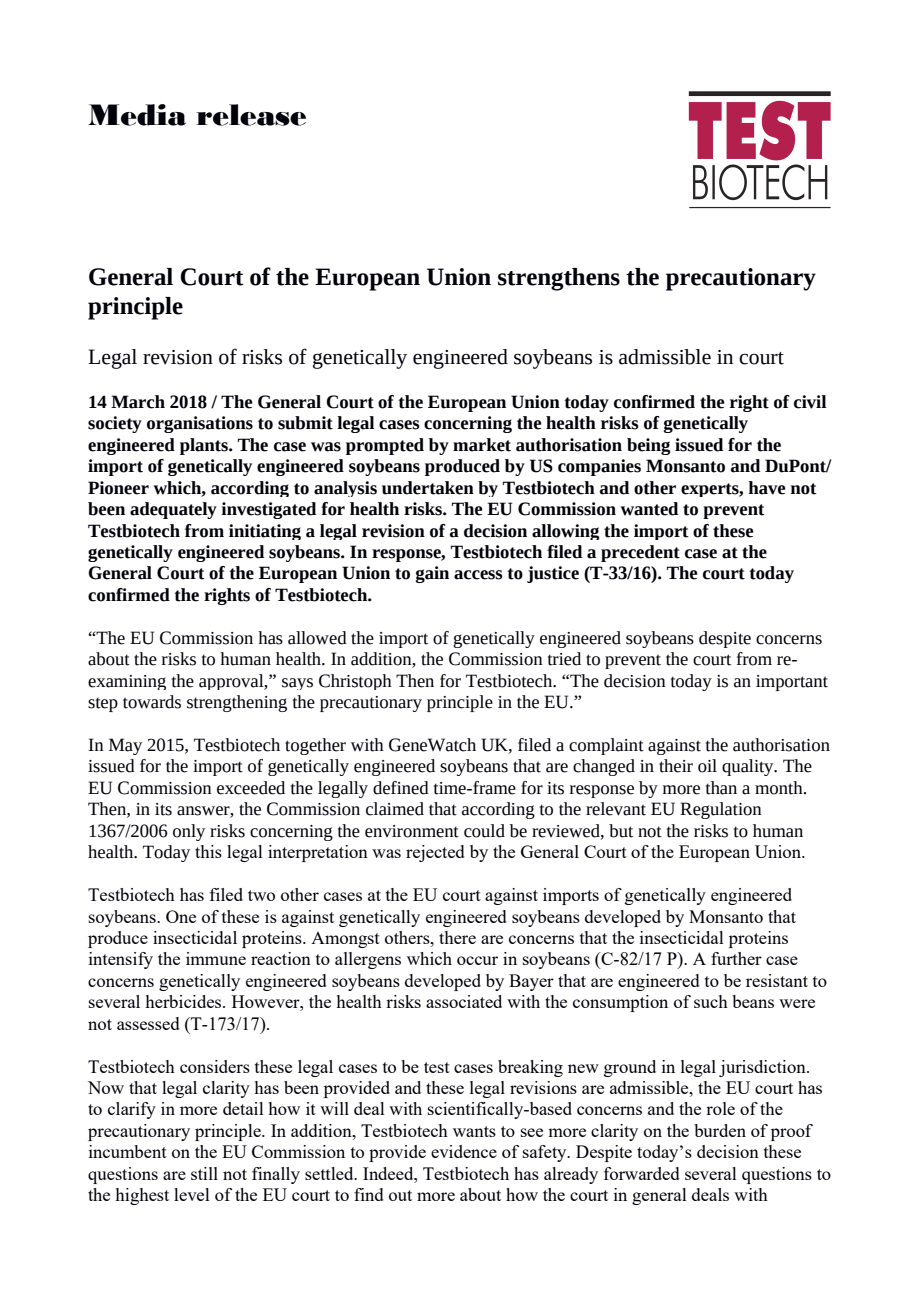 The width and height of the screenshot is (924, 1308). I want to click on oil, so click(707, 766).
